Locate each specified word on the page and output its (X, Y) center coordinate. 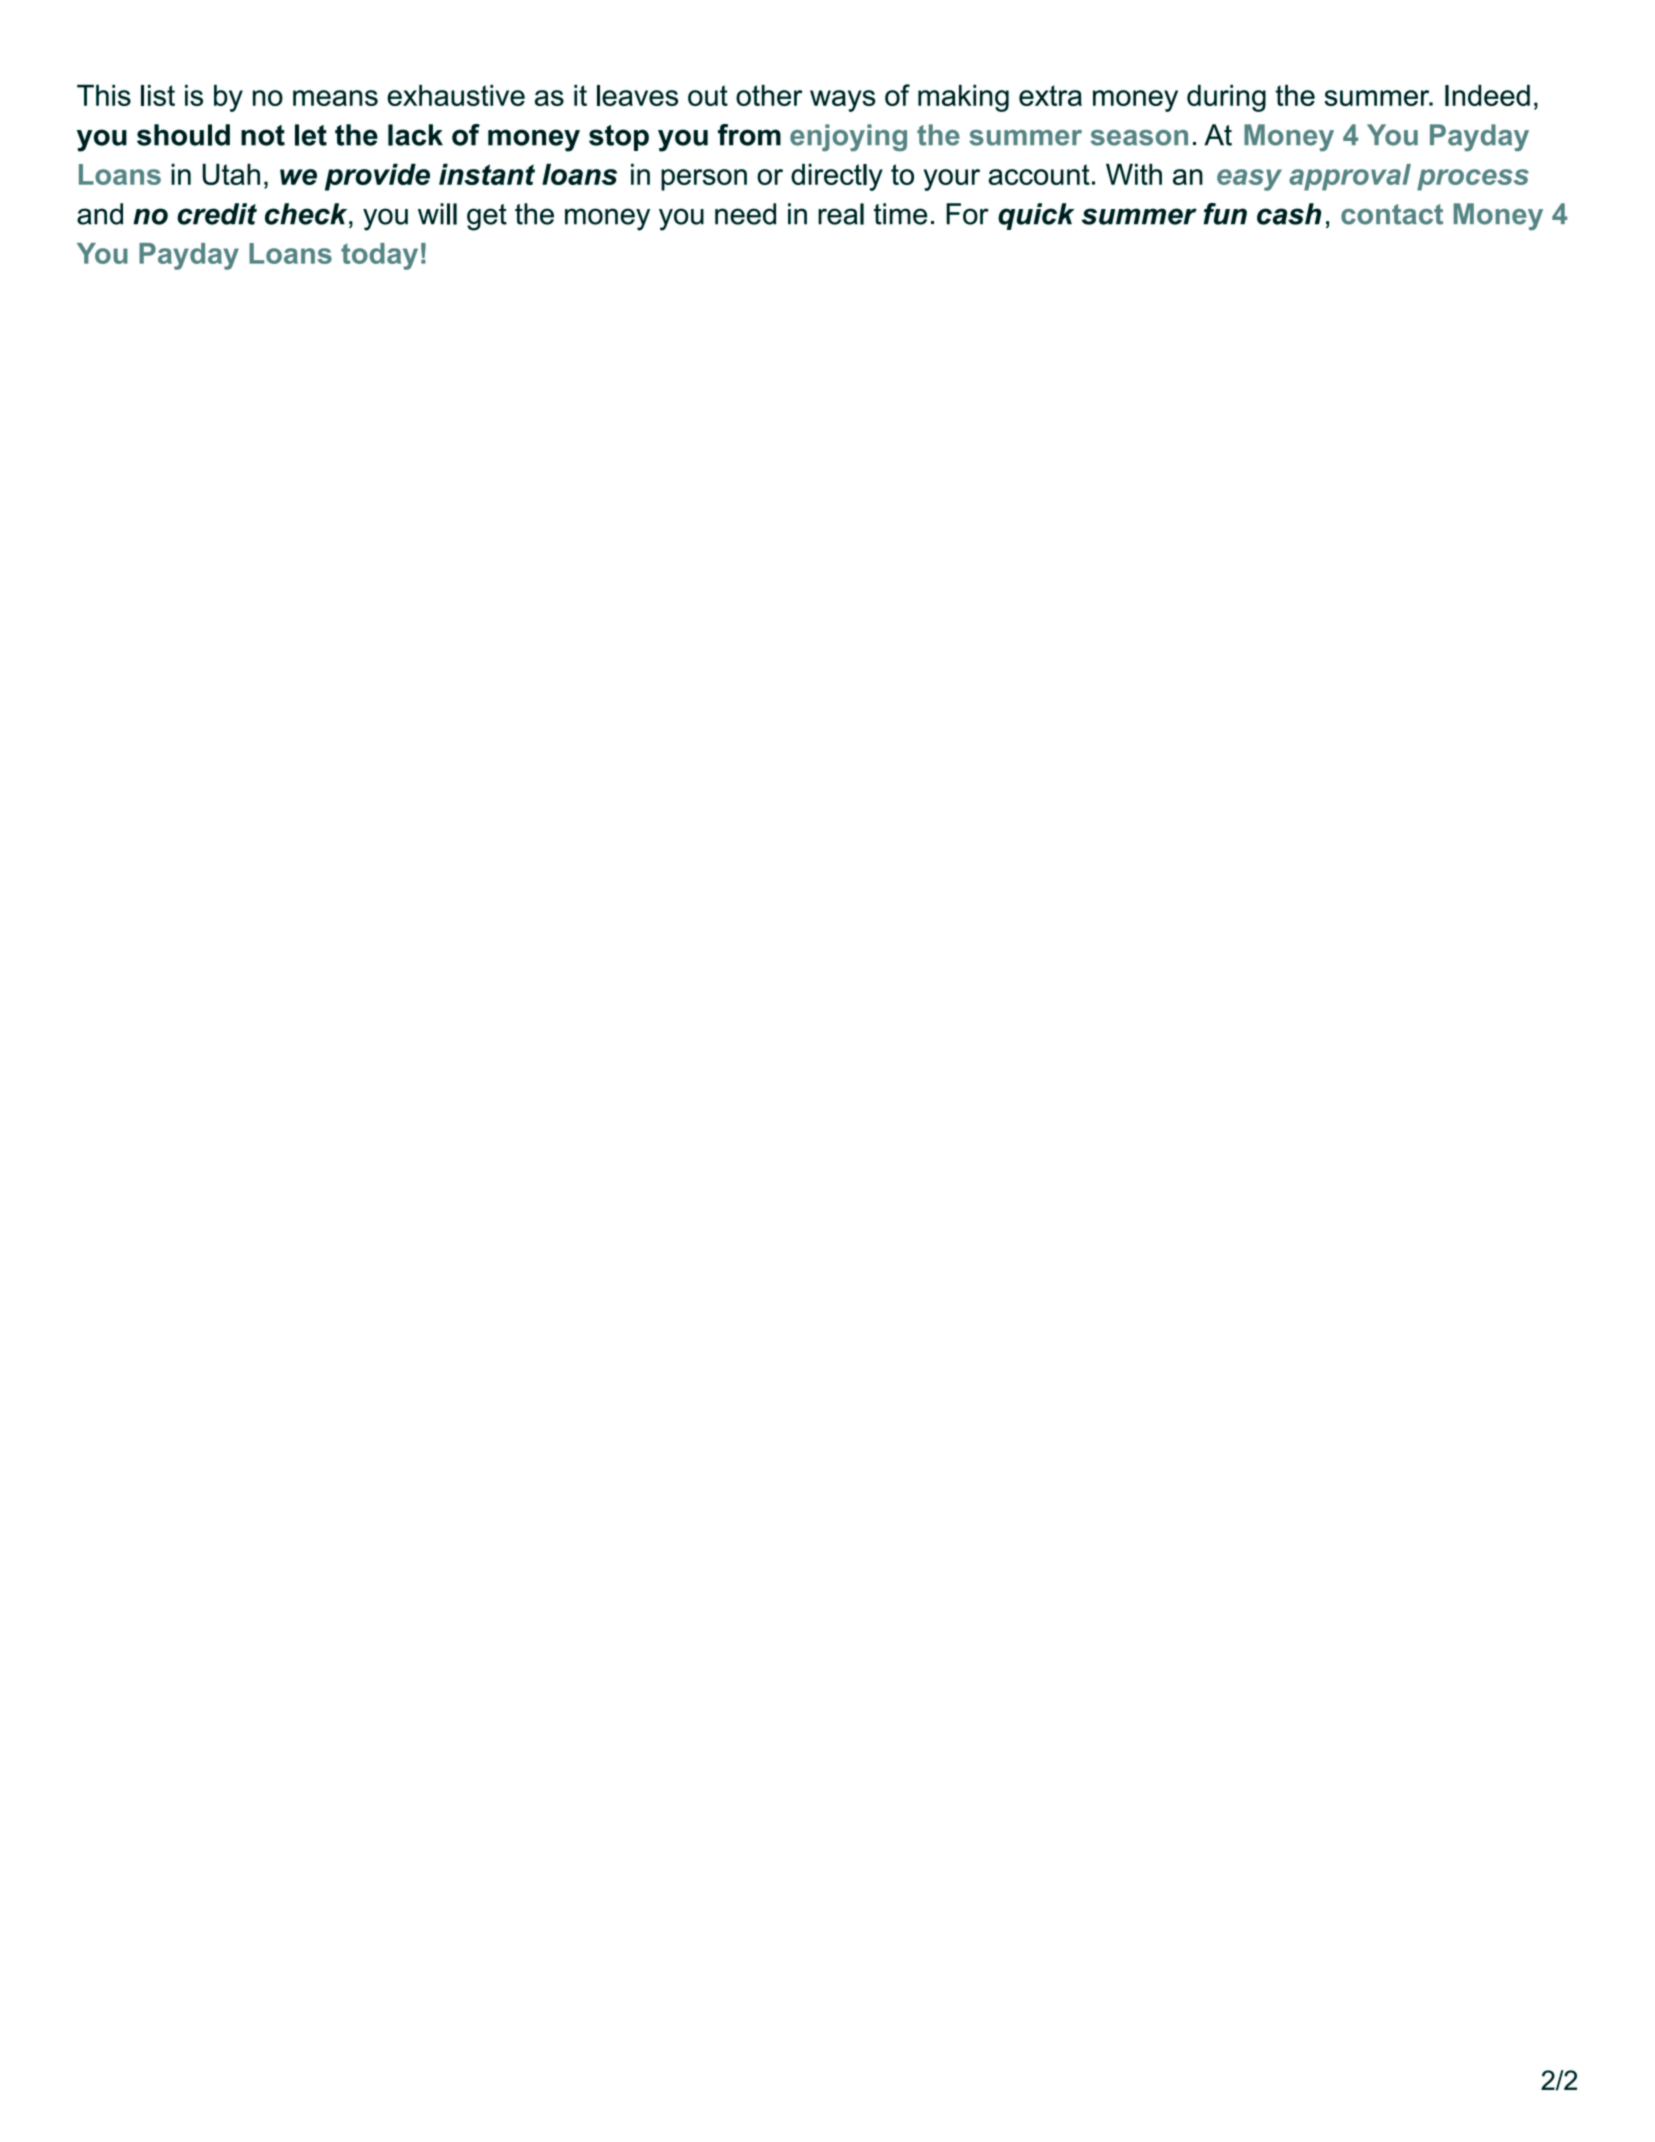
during (1226, 98)
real (841, 214)
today (379, 256)
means (335, 98)
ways (843, 101)
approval (1350, 177)
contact (1392, 214)
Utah (231, 174)
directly (837, 177)
